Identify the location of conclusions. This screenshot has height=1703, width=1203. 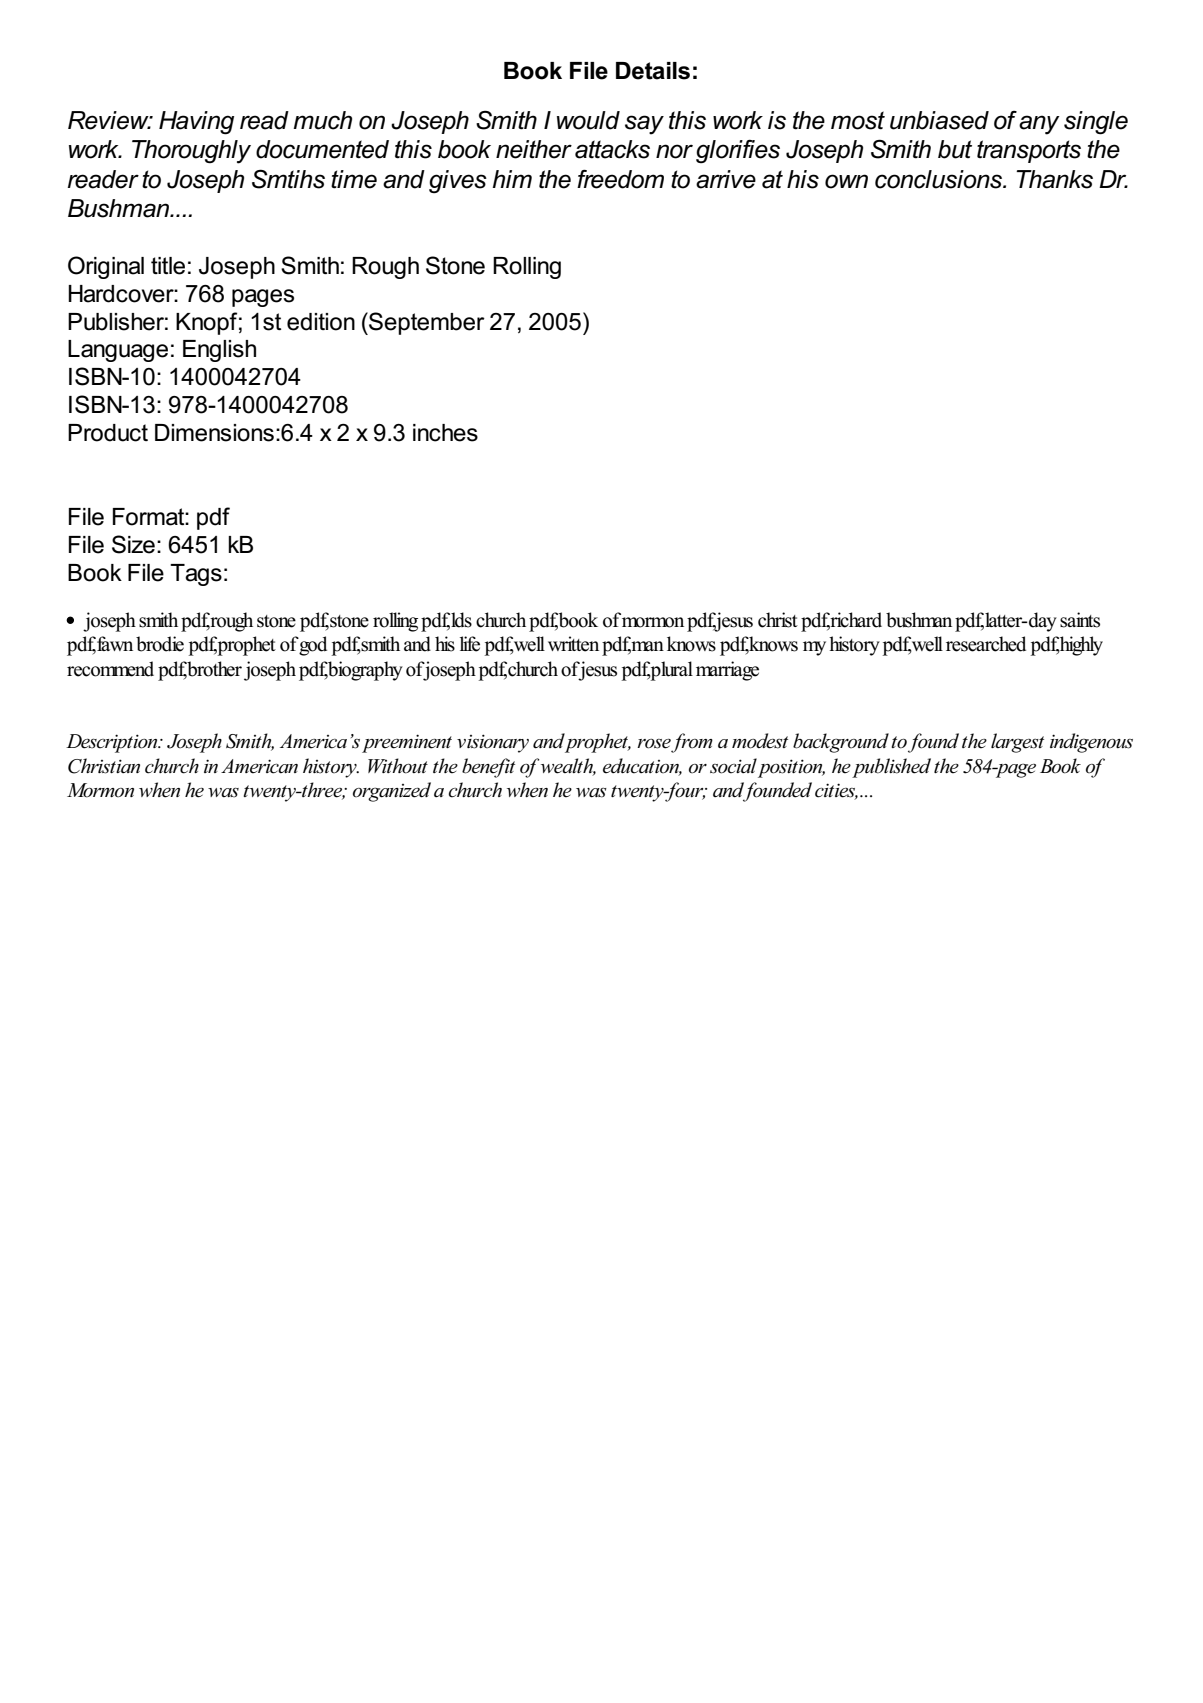
(940, 179).
